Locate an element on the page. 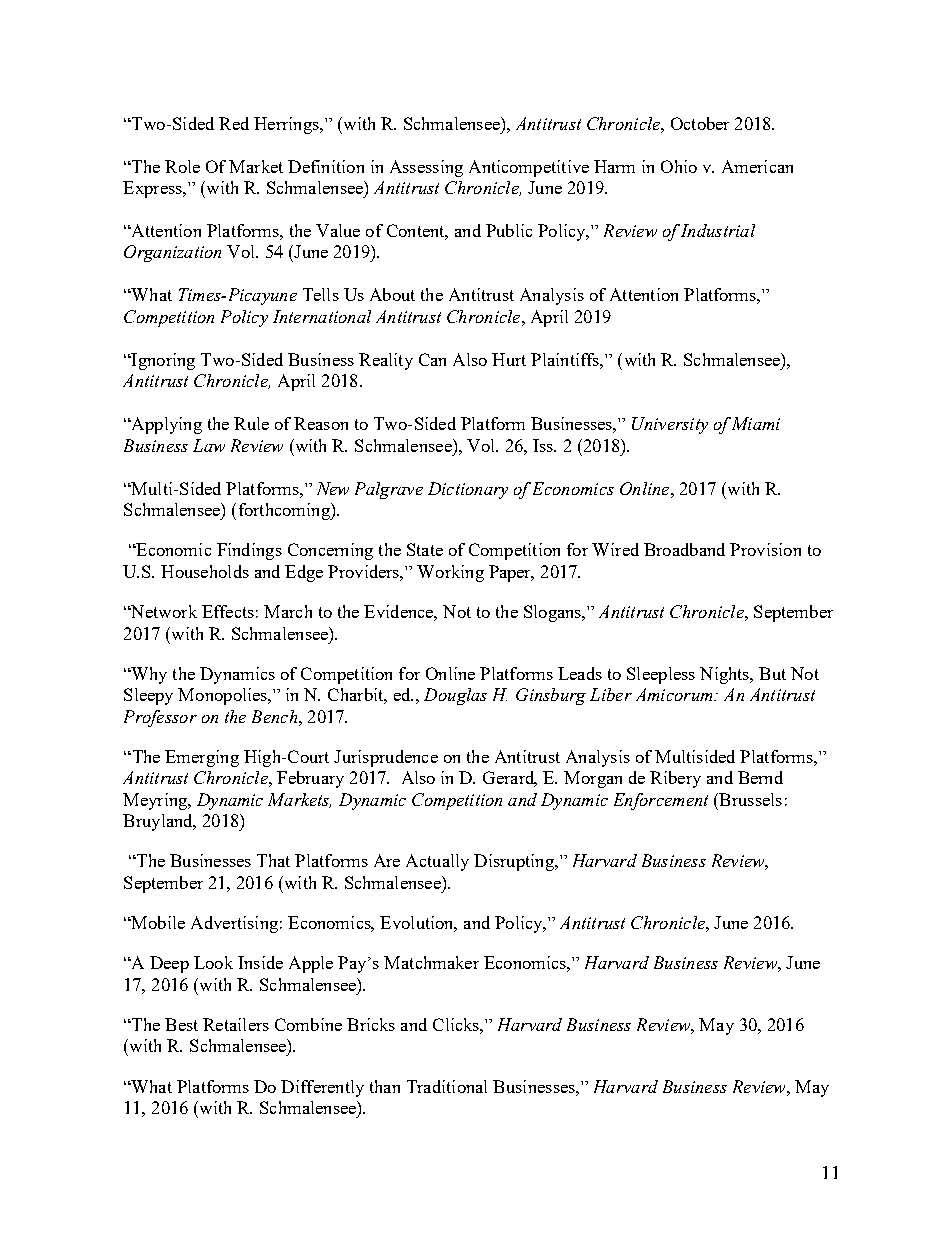 The height and width of the image is (1233, 952). Role is located at coordinates (182, 166).
